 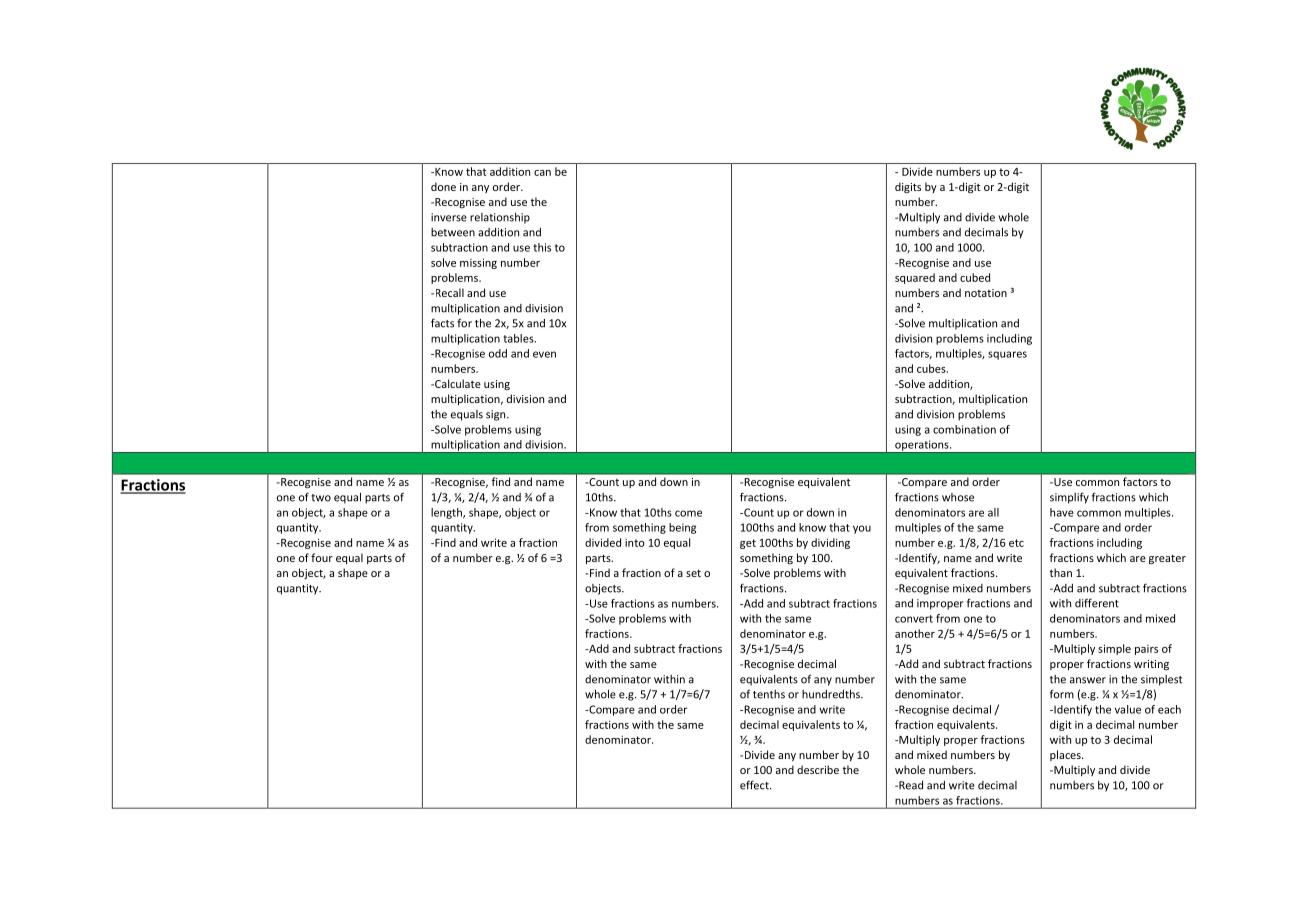 I want to click on done, so click(x=443, y=186).
